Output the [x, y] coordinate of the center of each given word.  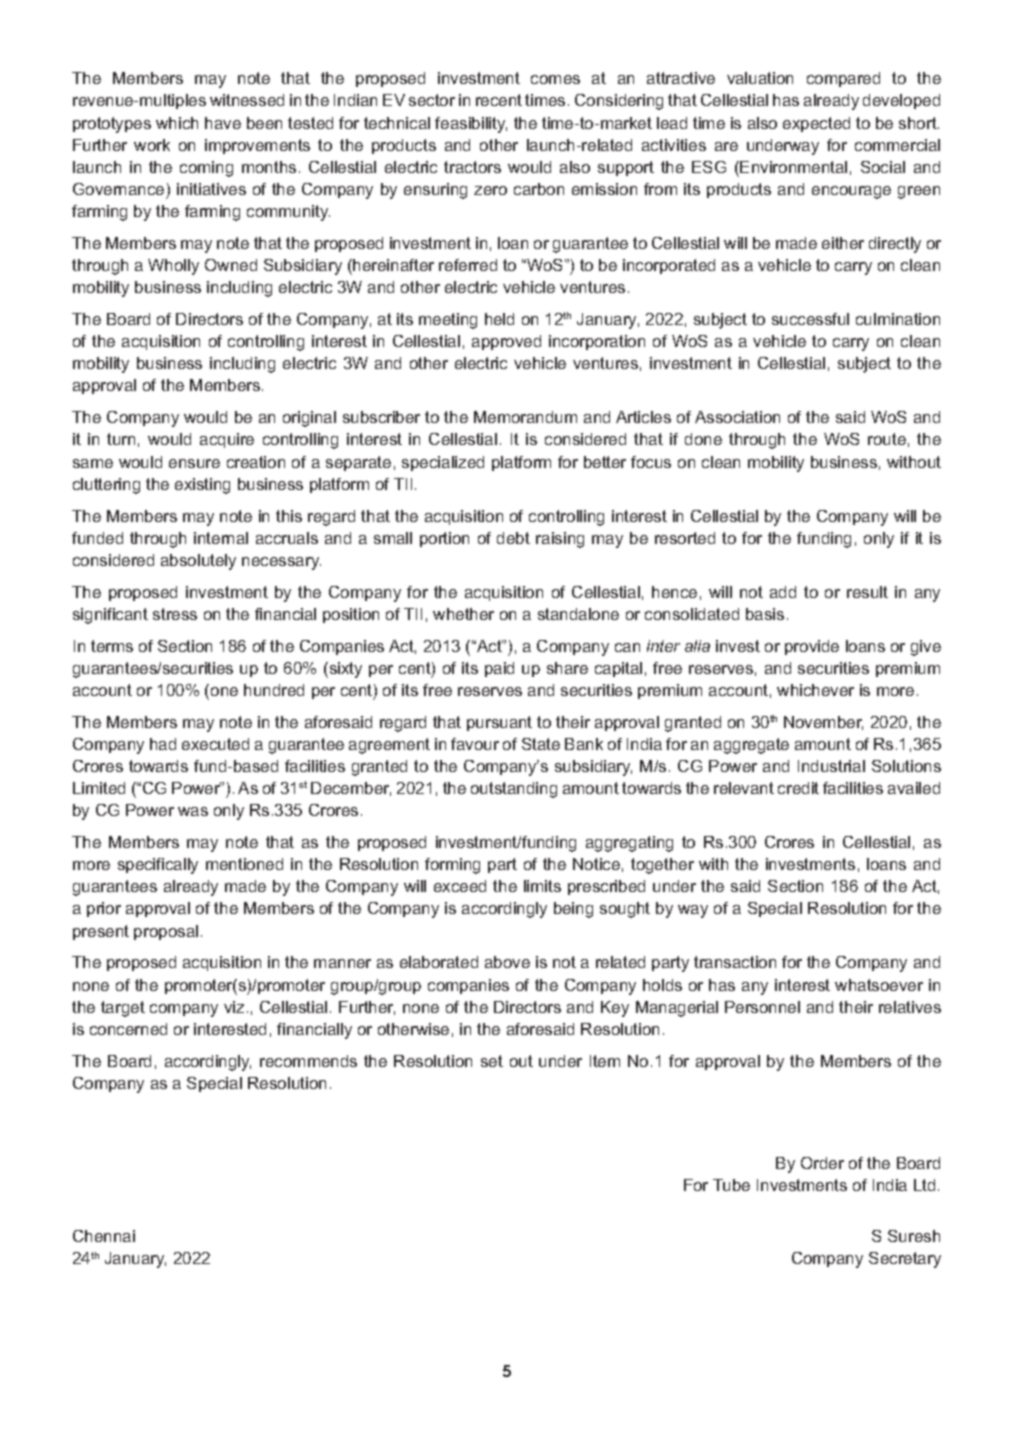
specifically [158, 866]
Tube [731, 1185]
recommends [308, 1061]
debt [513, 538]
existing [202, 486]
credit [798, 788]
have [223, 123]
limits [542, 886]
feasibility [471, 125]
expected [816, 124]
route [887, 439]
